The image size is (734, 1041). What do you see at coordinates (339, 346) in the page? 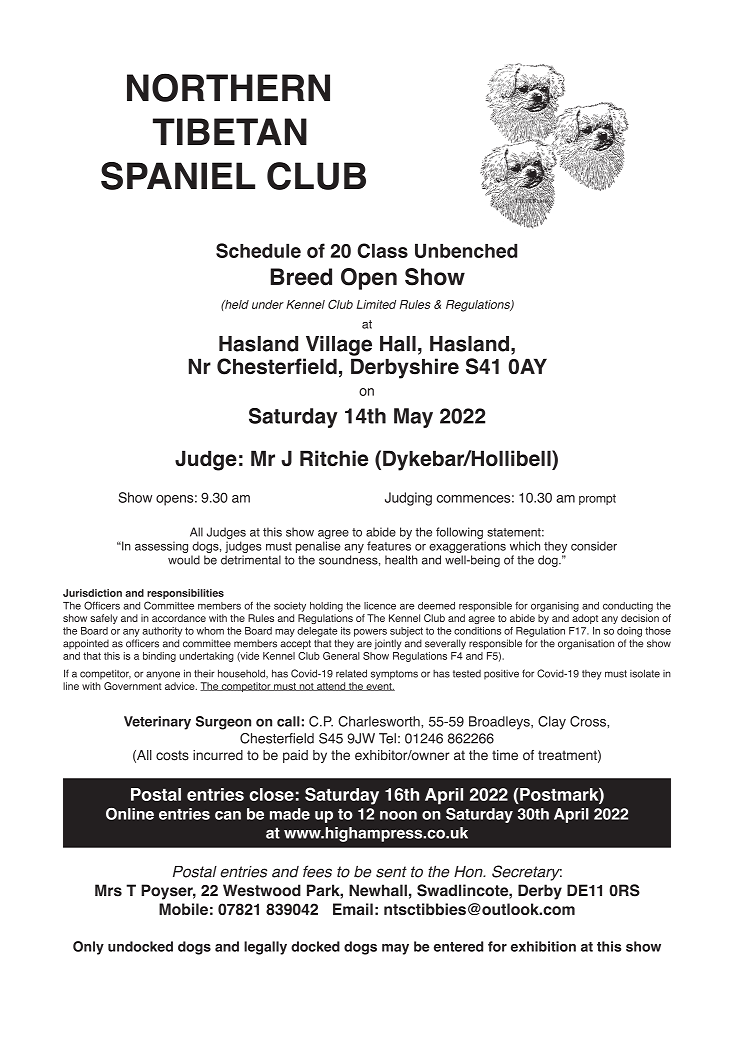
I see `Village` at bounding box center [339, 346].
